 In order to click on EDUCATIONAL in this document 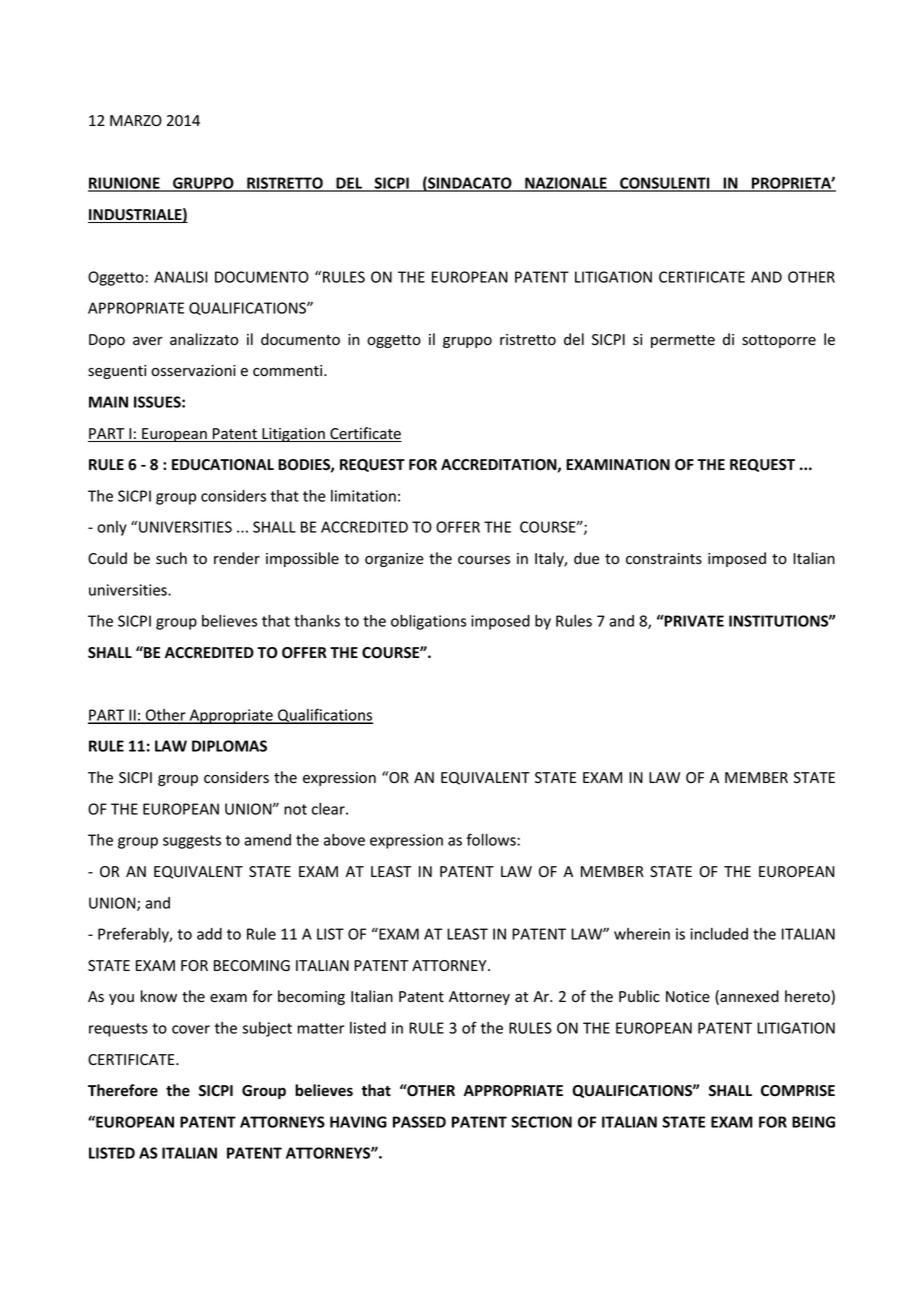, I will do `click(223, 465)`.
